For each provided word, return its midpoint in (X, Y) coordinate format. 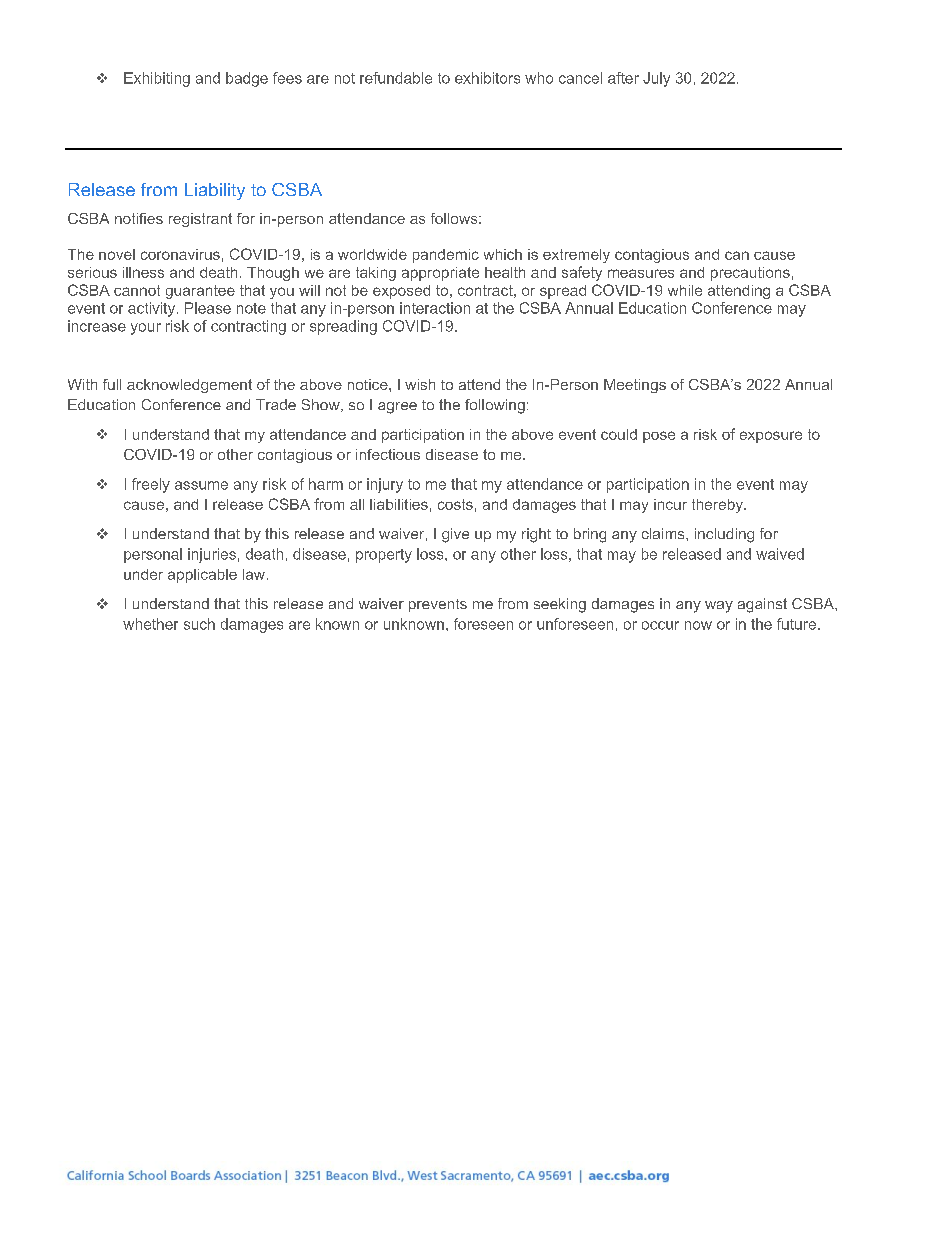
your (146, 329)
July (656, 79)
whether (150, 624)
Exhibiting (157, 79)
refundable (396, 78)
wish (420, 384)
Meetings (635, 386)
